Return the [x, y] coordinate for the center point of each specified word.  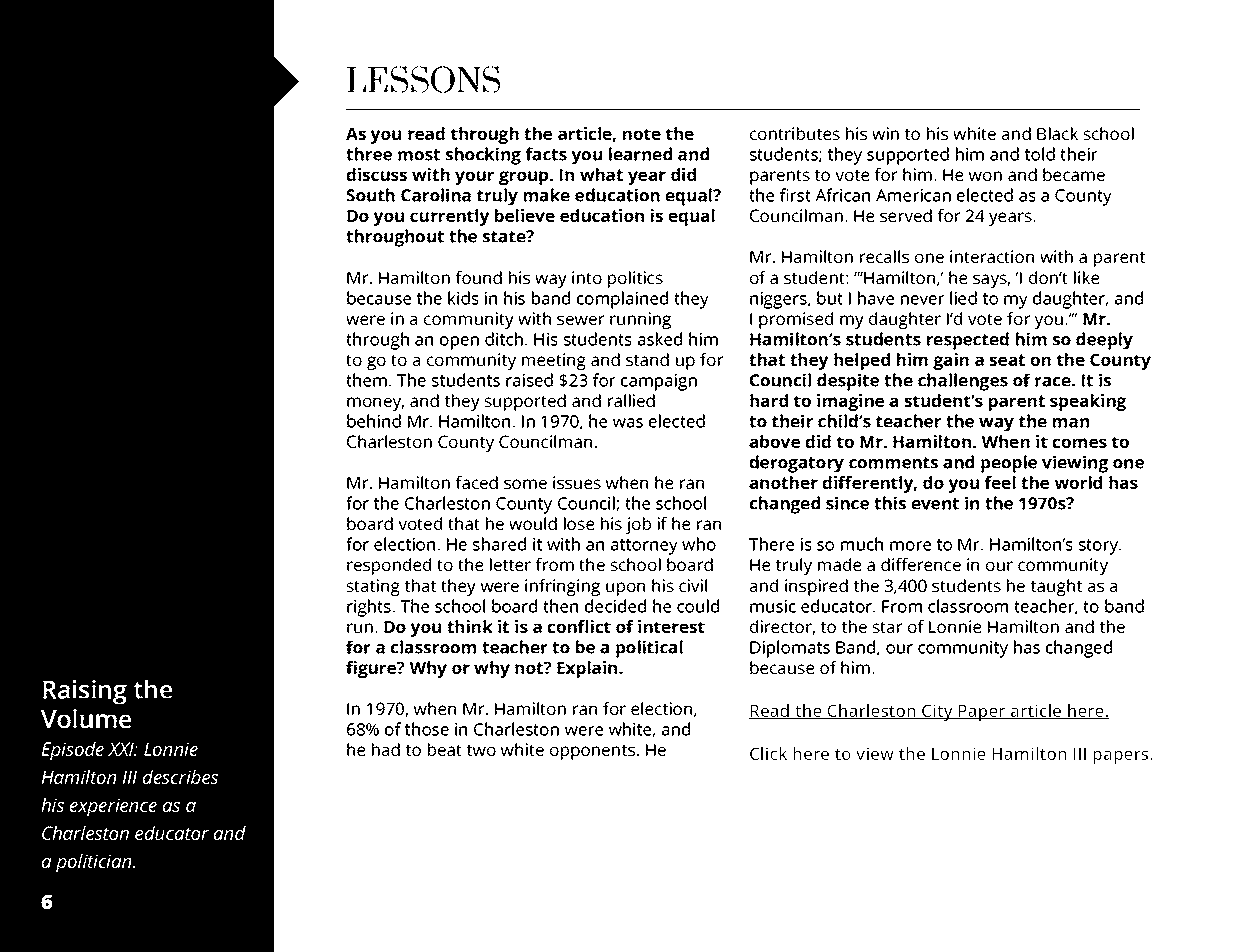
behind [374, 421]
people [1009, 464]
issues [577, 482]
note [642, 134]
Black [1057, 133]
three [369, 154]
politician [95, 863]
